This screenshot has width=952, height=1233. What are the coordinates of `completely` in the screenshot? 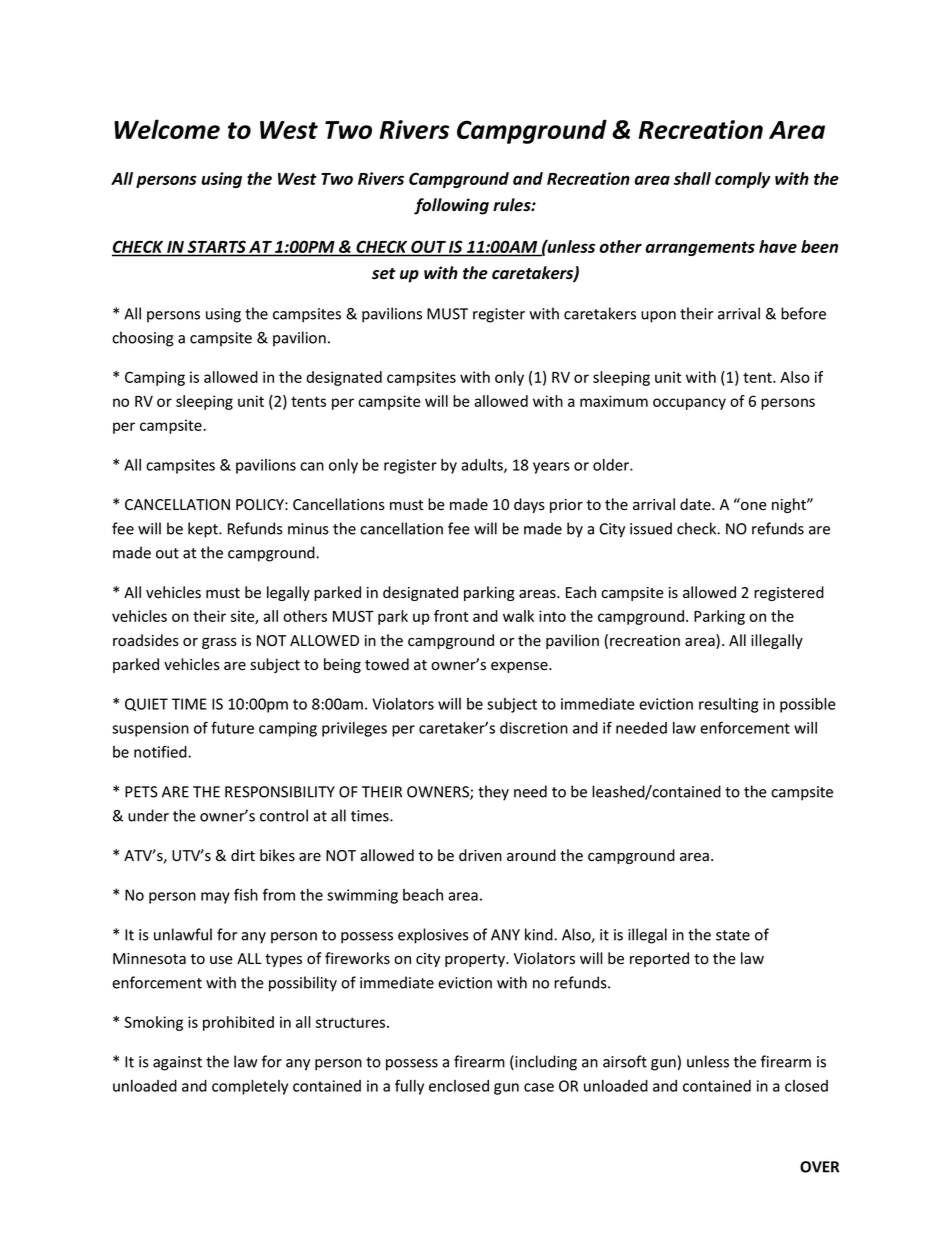 It's located at (250, 1087).
